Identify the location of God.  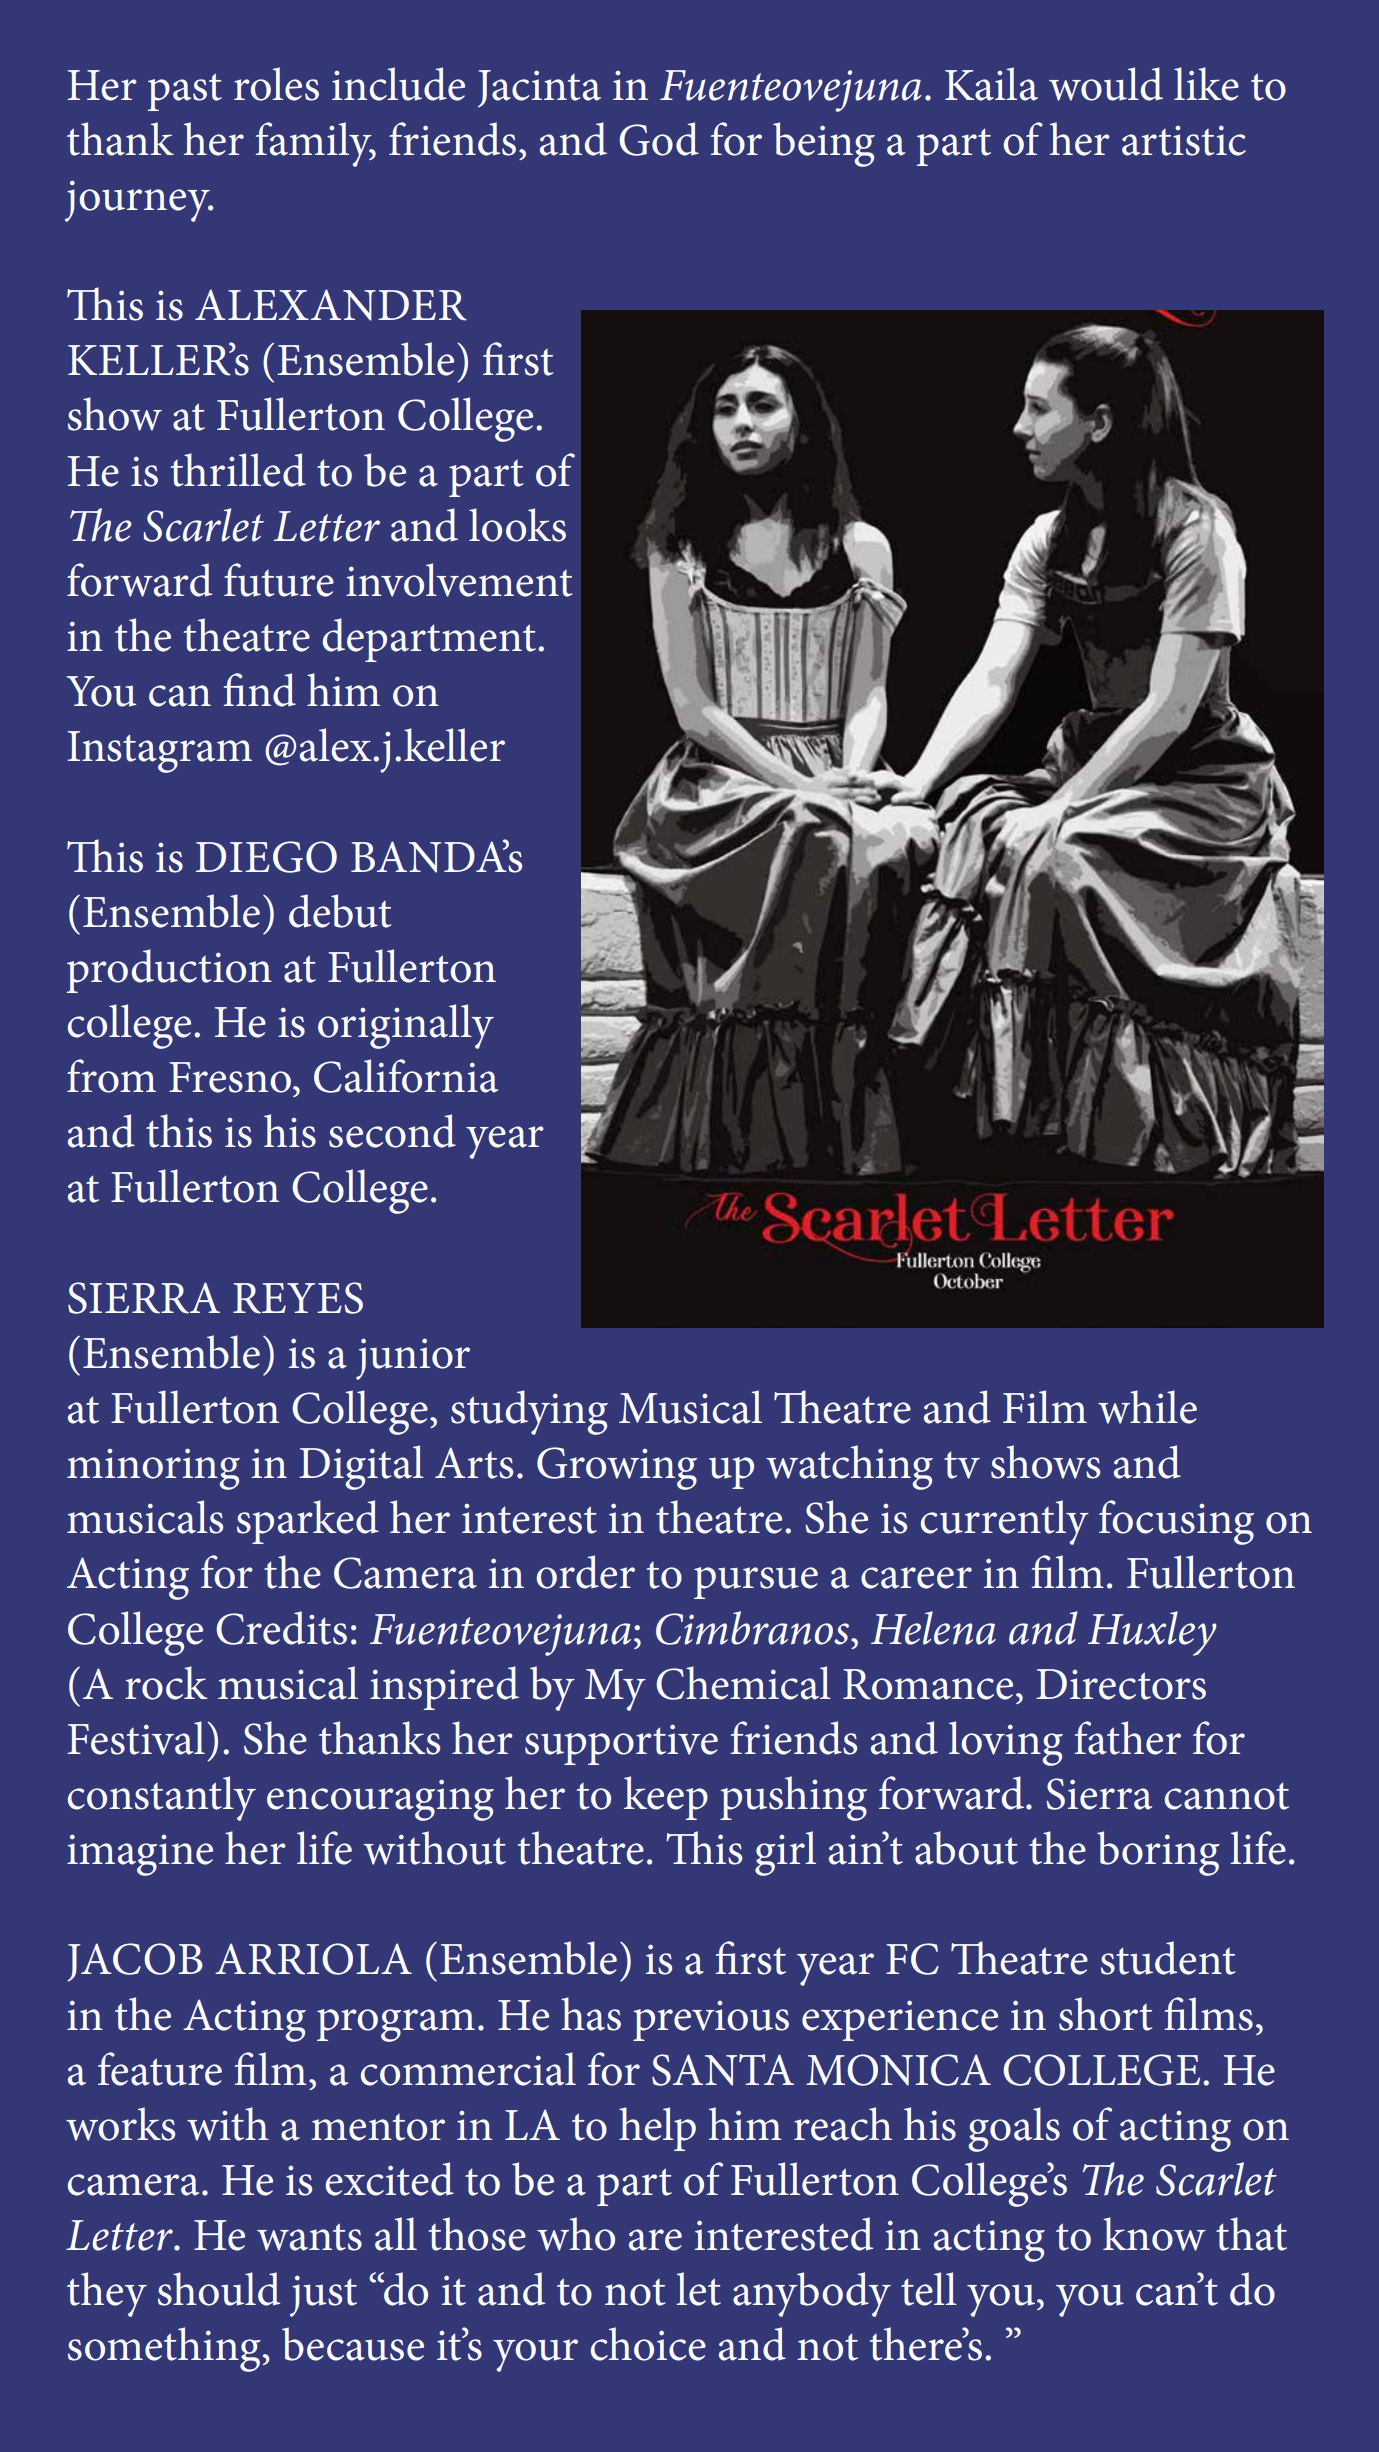
(659, 139).
